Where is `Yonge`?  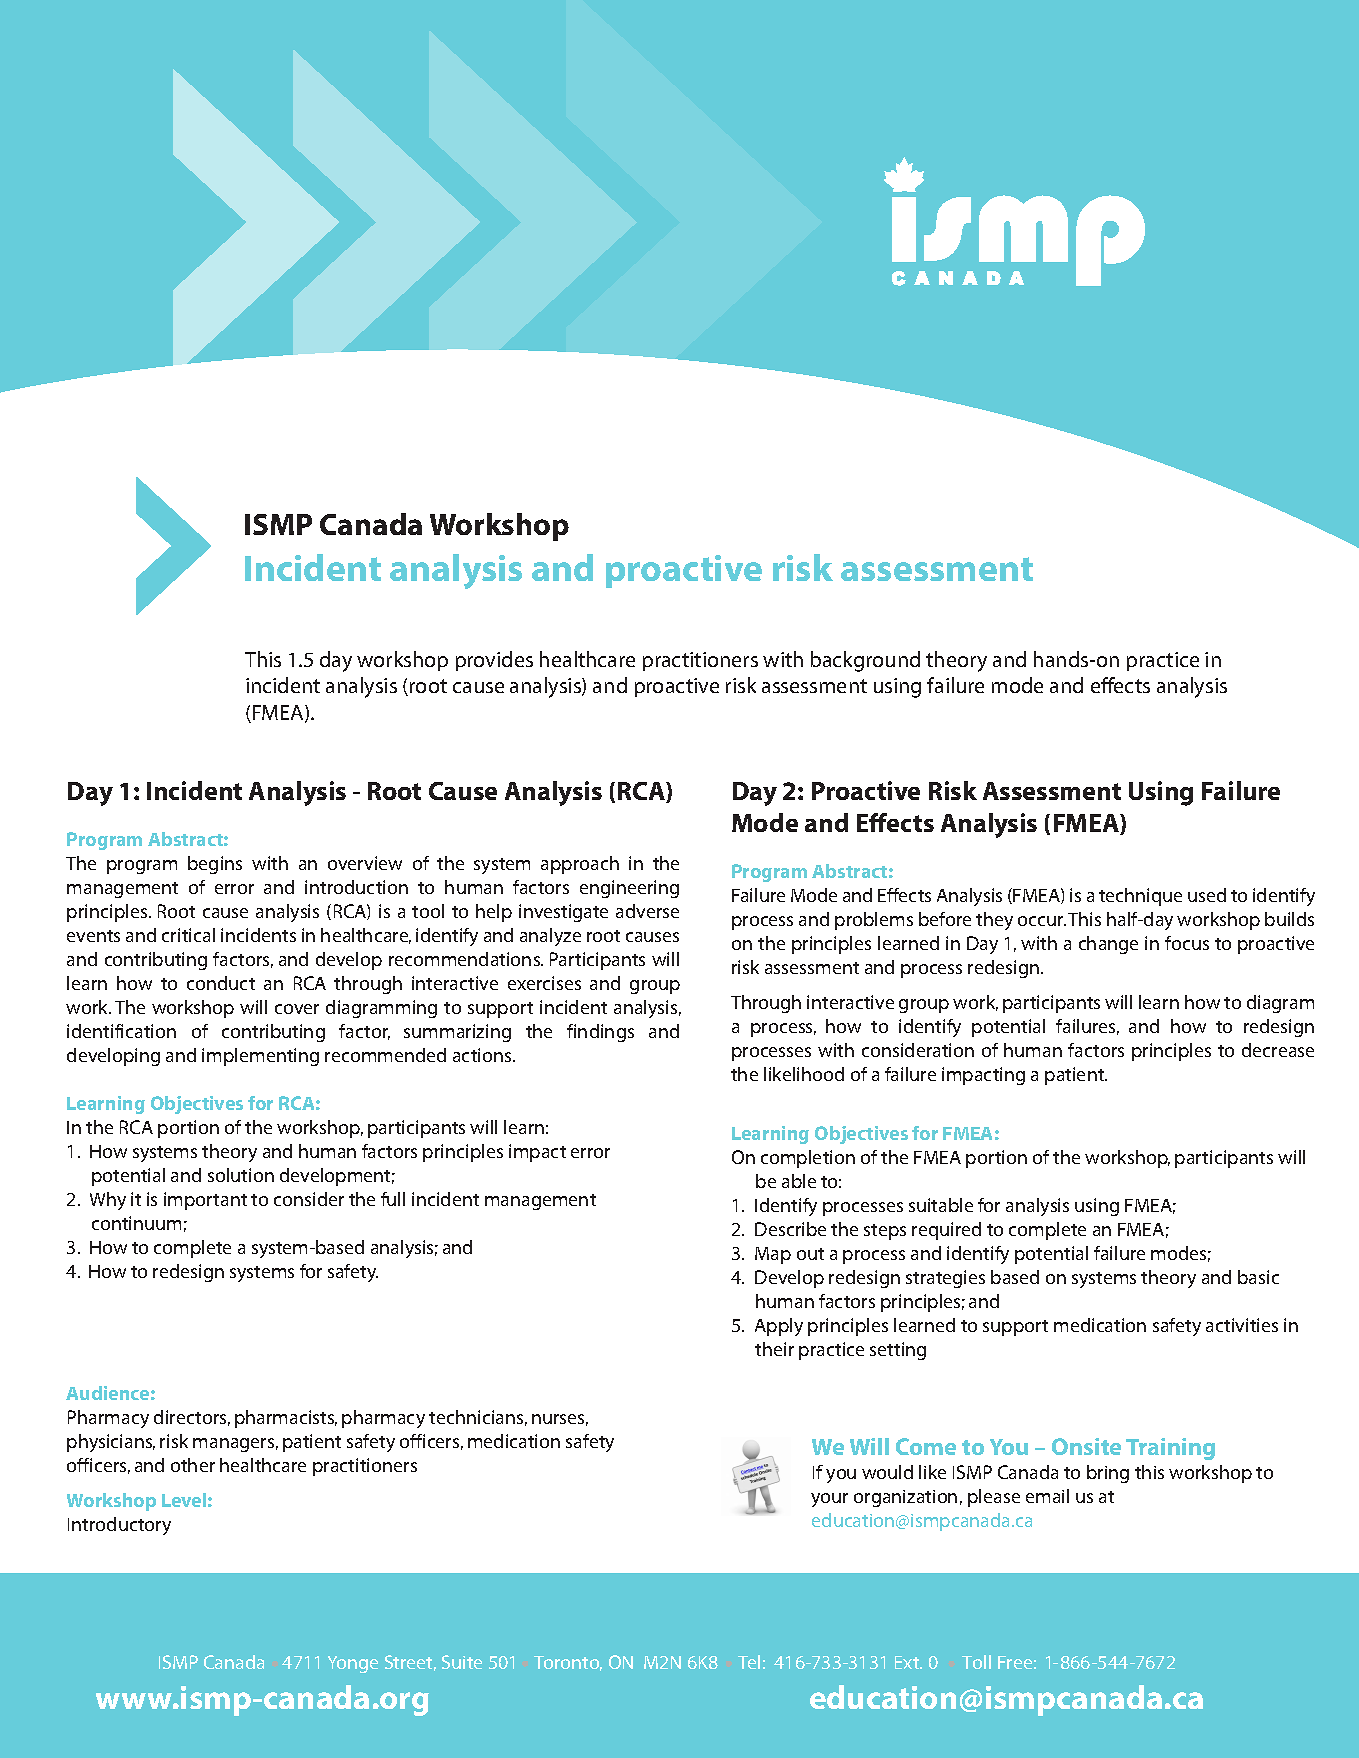 Yonge is located at coordinates (353, 1664).
